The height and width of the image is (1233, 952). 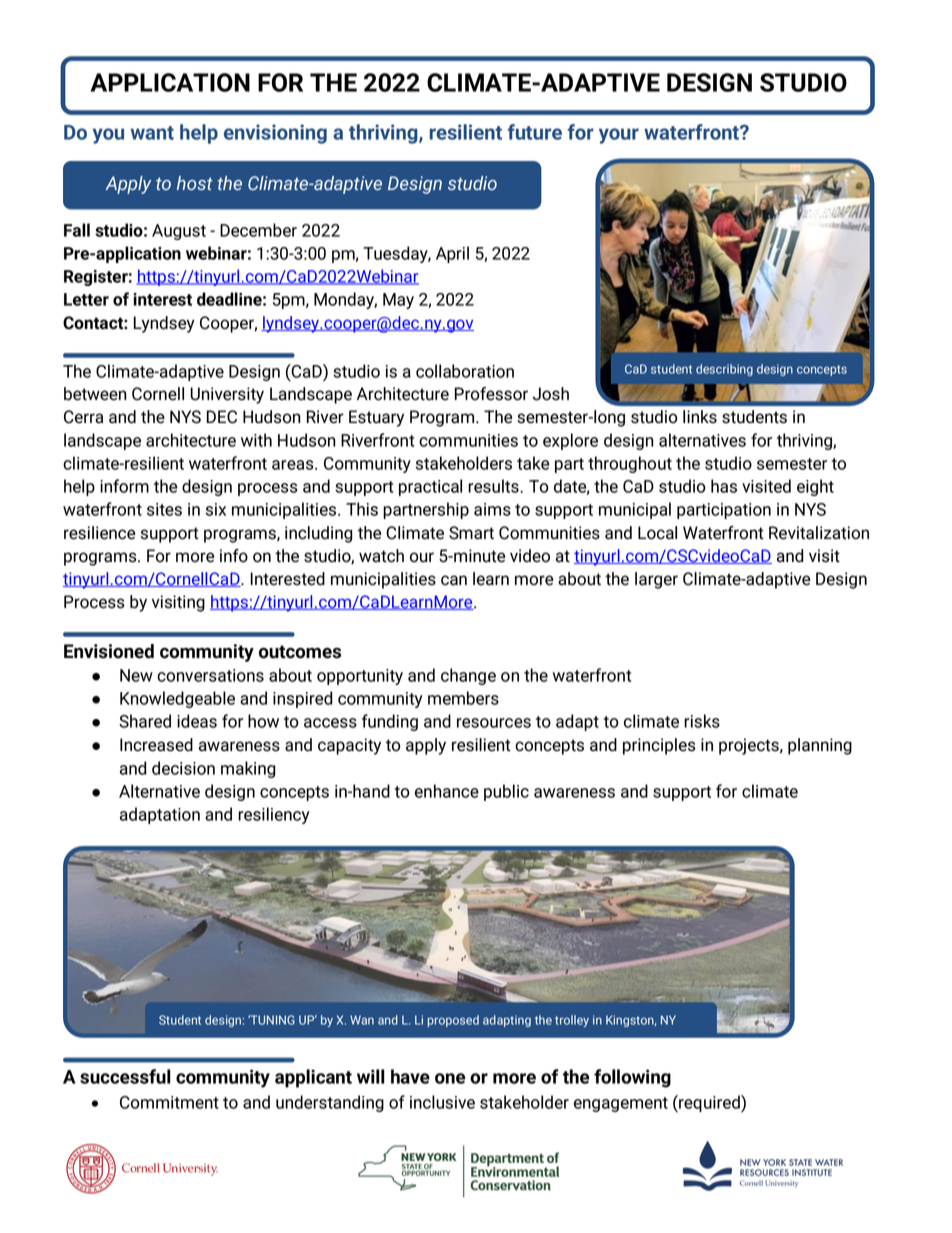 I want to click on your, so click(x=619, y=136).
